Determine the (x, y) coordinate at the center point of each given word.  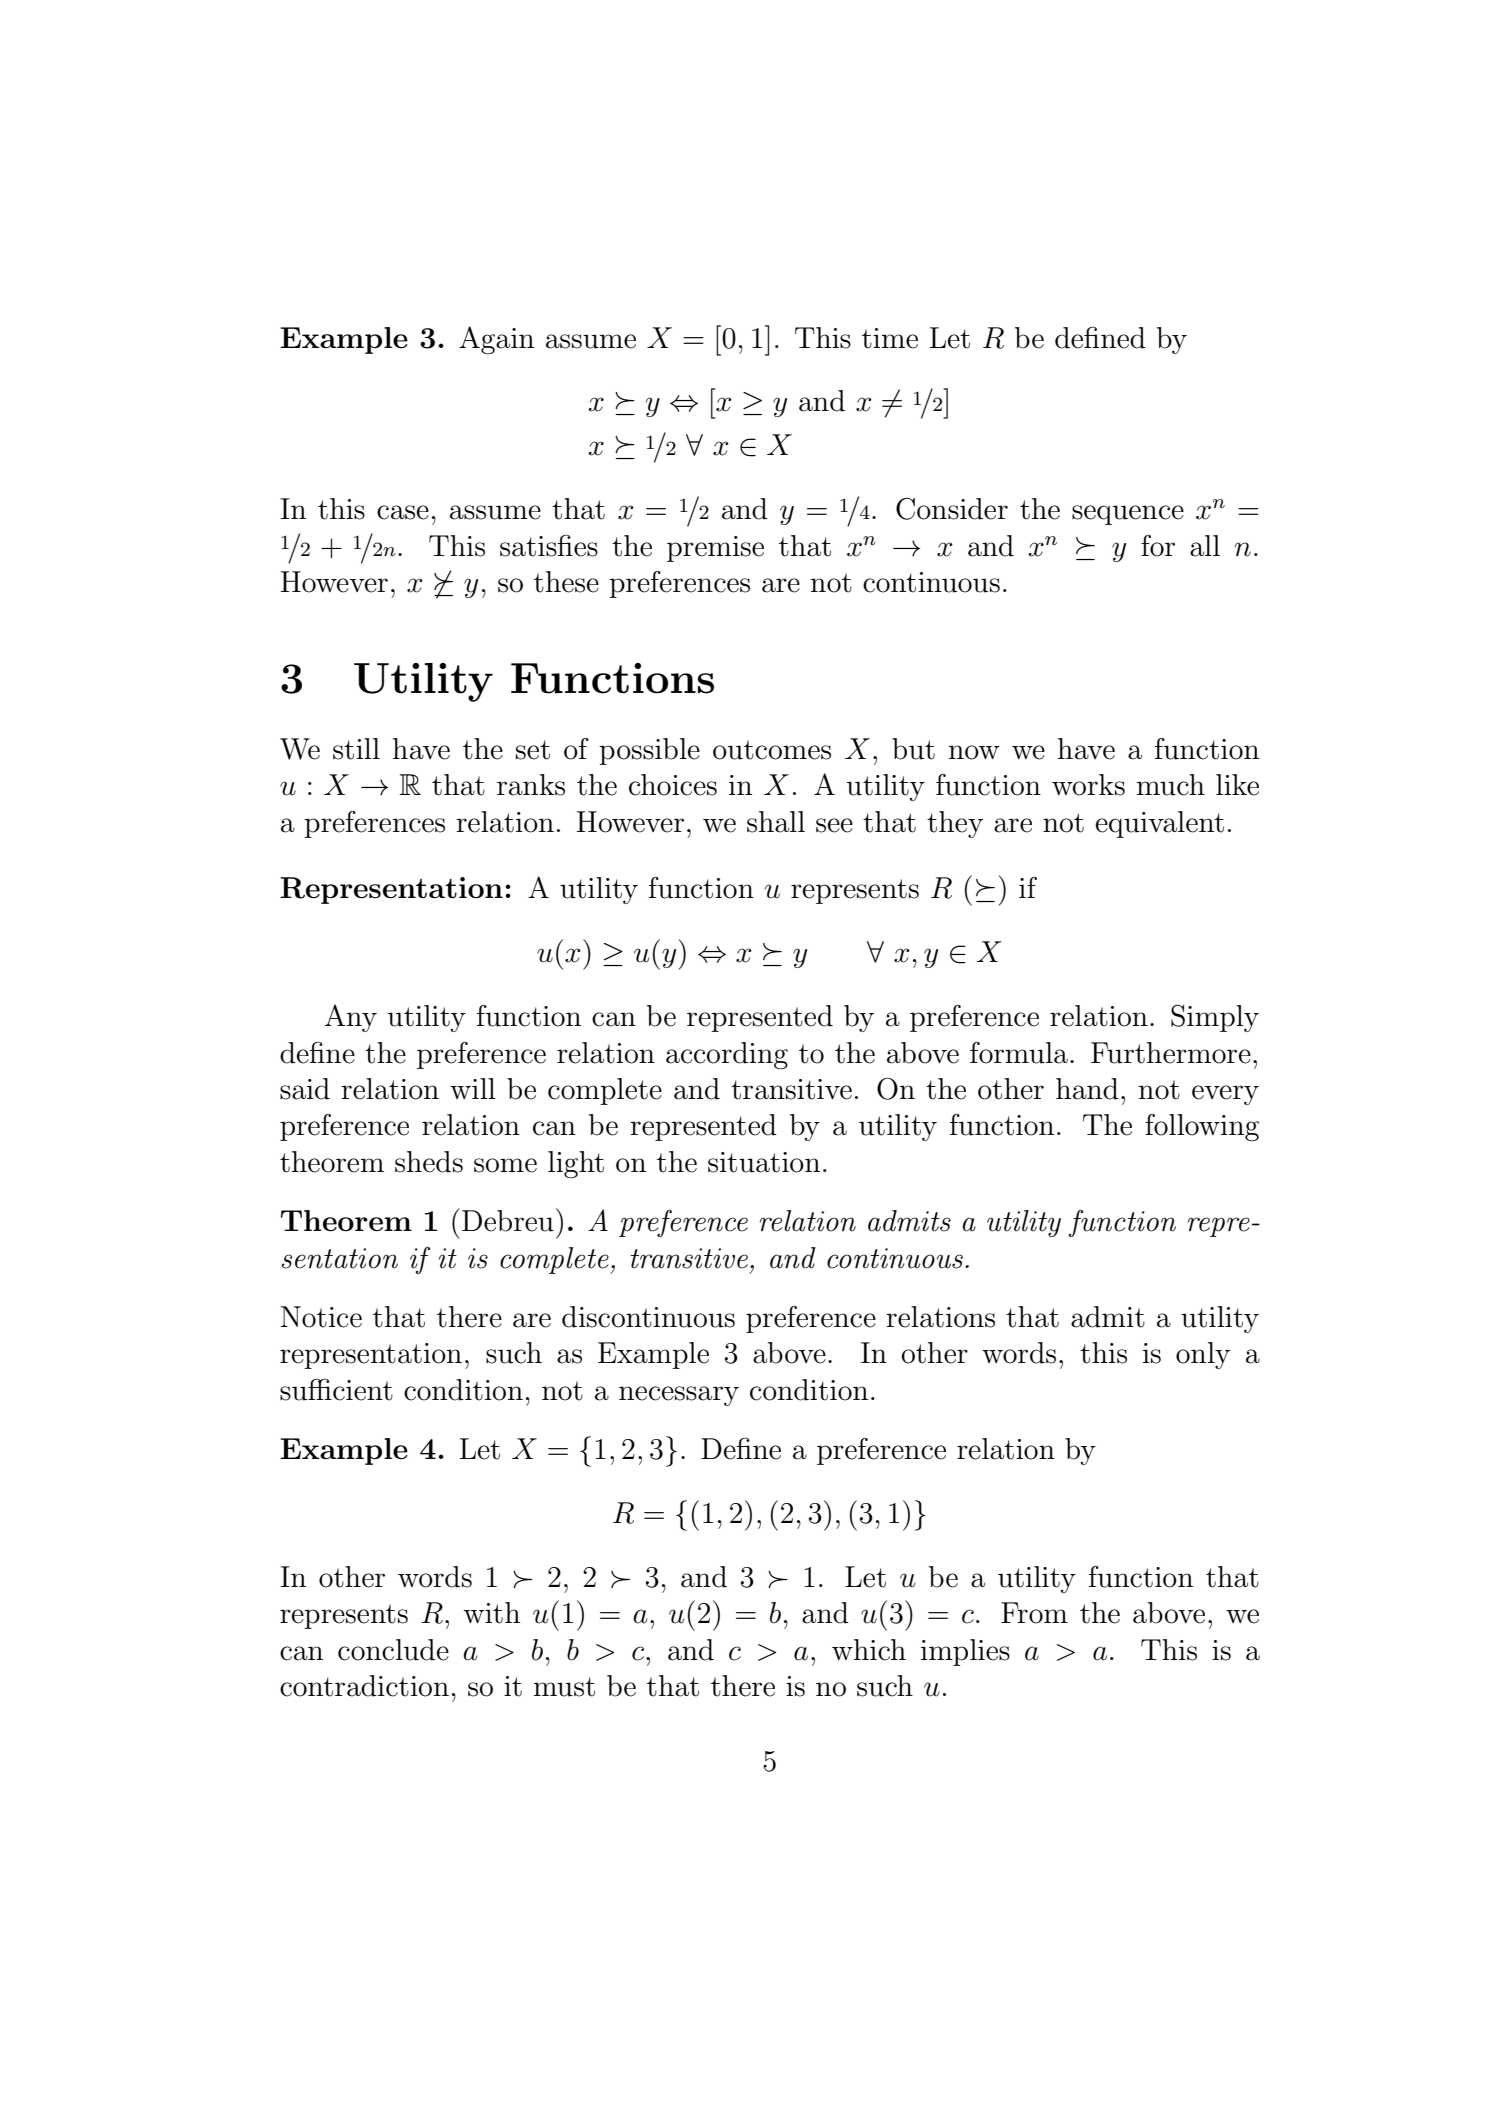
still (356, 749)
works (1088, 785)
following (1202, 1127)
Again (496, 340)
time (890, 338)
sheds (429, 1162)
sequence (1128, 515)
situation (764, 1162)
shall (776, 822)
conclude (393, 1650)
